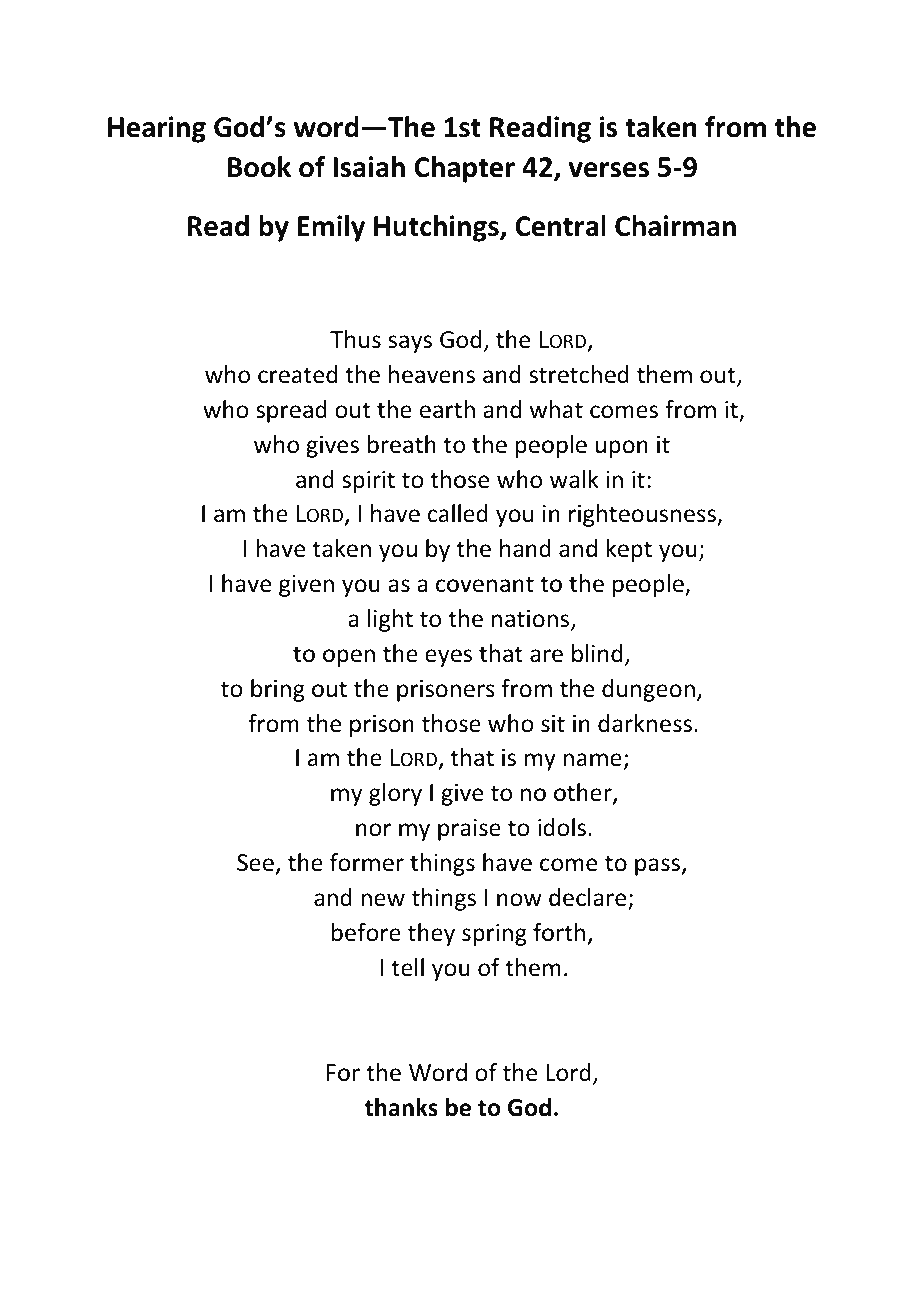 This screenshot has height=1313, width=924. I want to click on breath, so click(402, 444).
